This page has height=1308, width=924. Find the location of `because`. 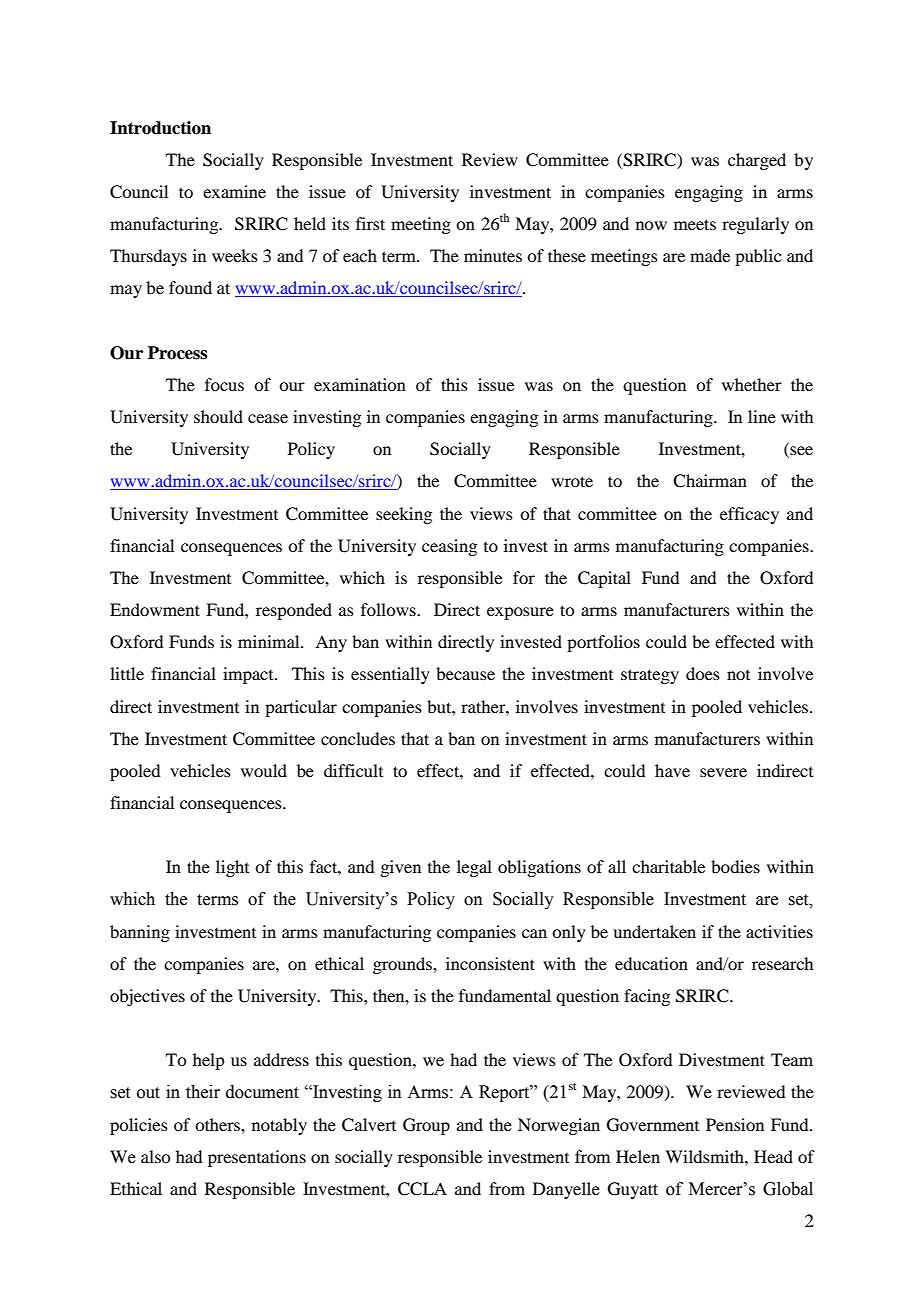

because is located at coordinates (465, 673).
